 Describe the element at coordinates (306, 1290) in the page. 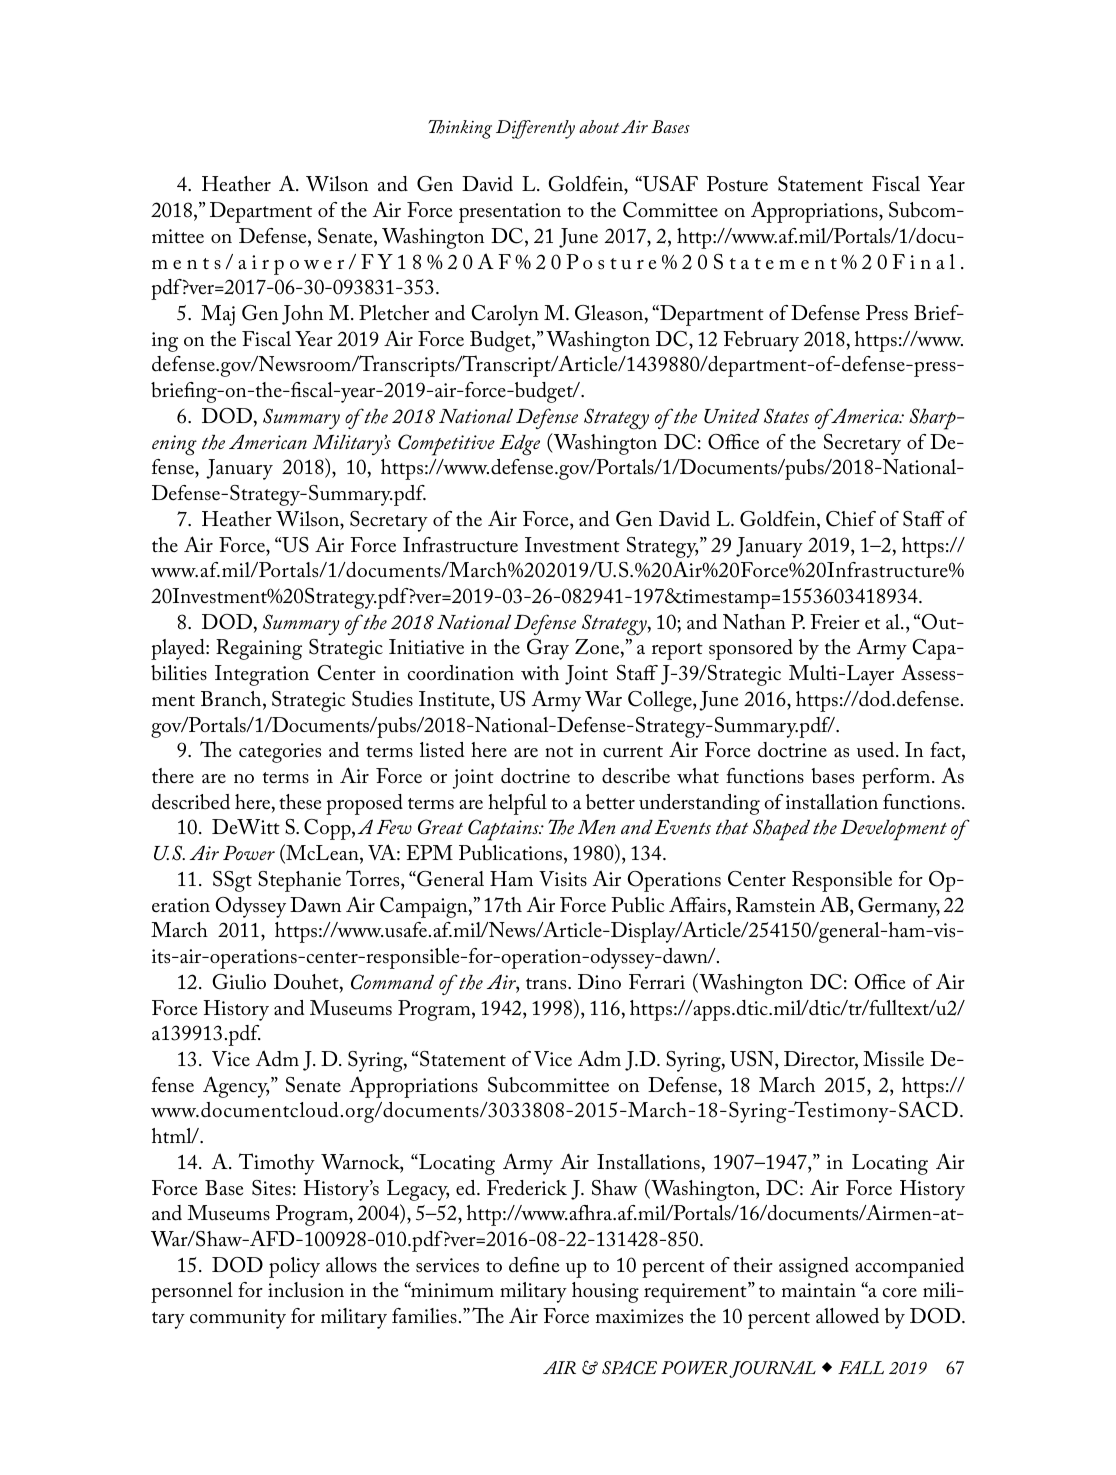

I see `inclusion` at that location.
